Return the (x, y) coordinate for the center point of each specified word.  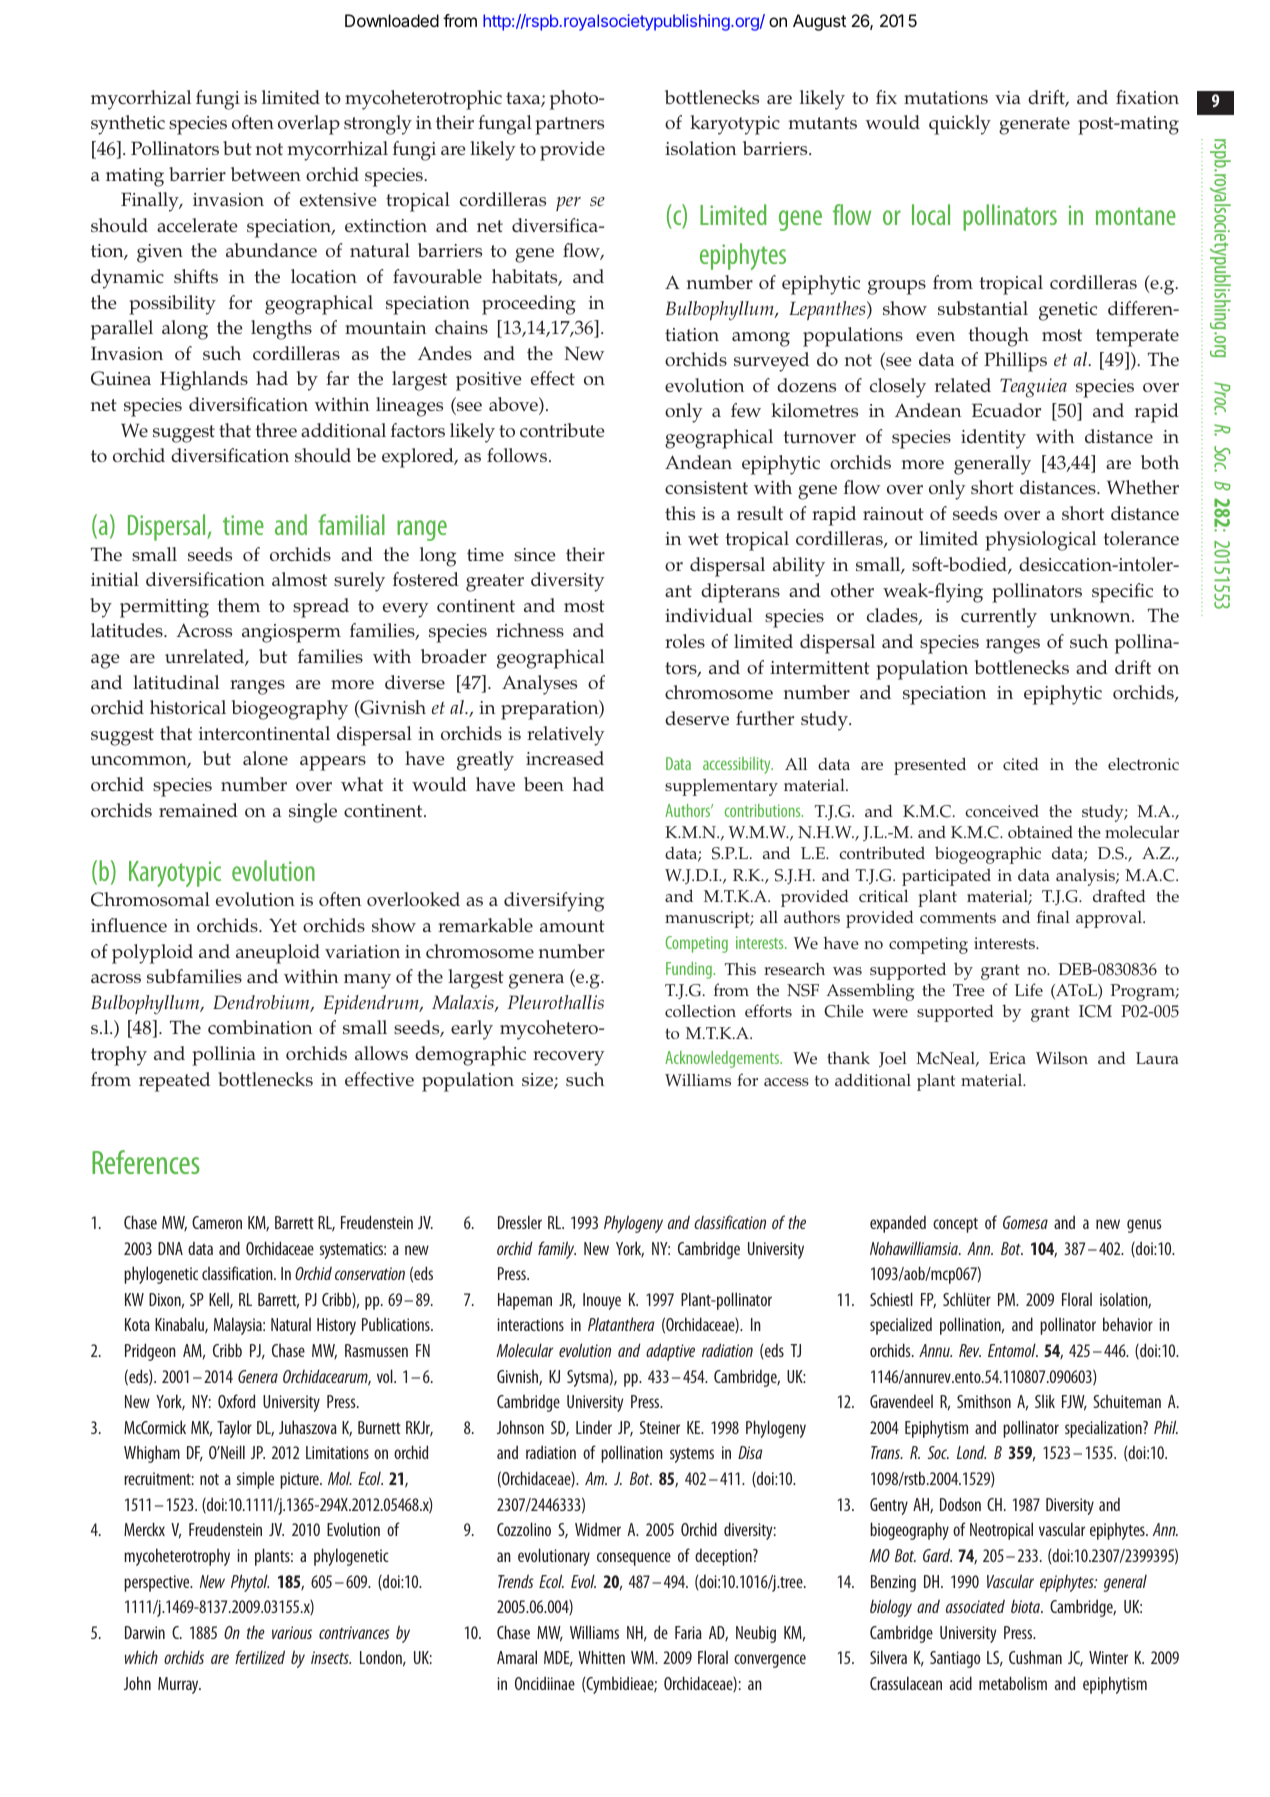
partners (569, 126)
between (266, 174)
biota (1027, 1606)
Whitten (601, 1657)
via (1008, 97)
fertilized (260, 1657)
